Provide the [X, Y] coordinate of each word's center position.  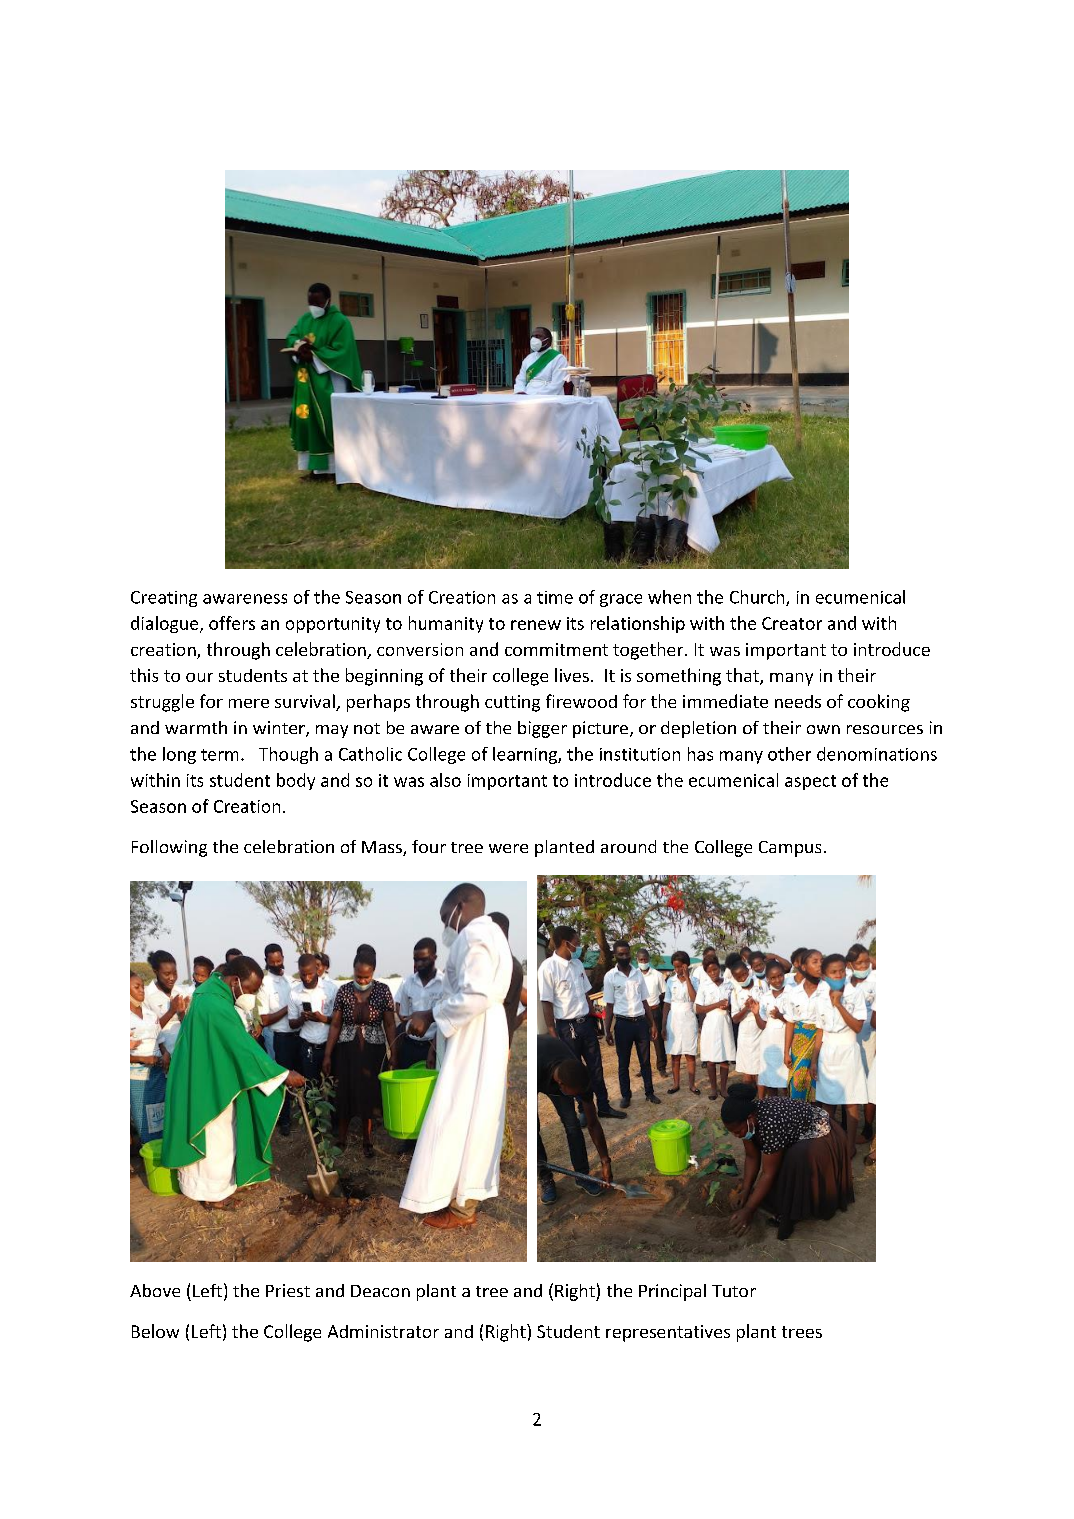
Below [155, 1331]
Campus [790, 849]
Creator [792, 623]
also [445, 780]
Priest [288, 1290]
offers [232, 623]
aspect [810, 782]
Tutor [734, 1291]
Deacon [380, 1291]
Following [169, 848]
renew [536, 625]
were [508, 848]
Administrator [383, 1331]
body [296, 781]
